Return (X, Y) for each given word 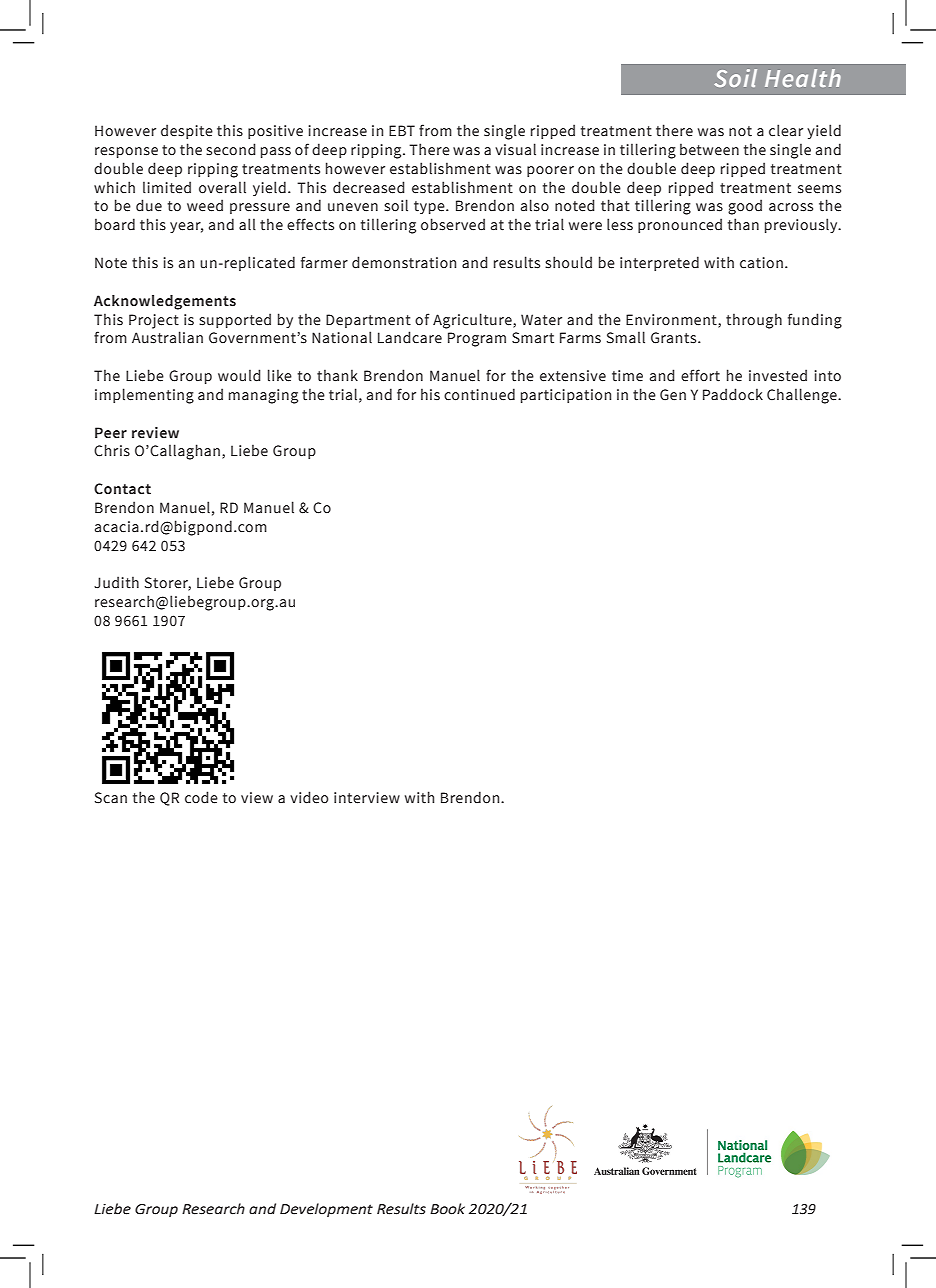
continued (479, 394)
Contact (122, 489)
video (309, 797)
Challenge (803, 396)
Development (326, 1210)
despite (187, 131)
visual (515, 149)
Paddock (733, 394)
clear (786, 130)
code (201, 797)
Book (447, 1209)
